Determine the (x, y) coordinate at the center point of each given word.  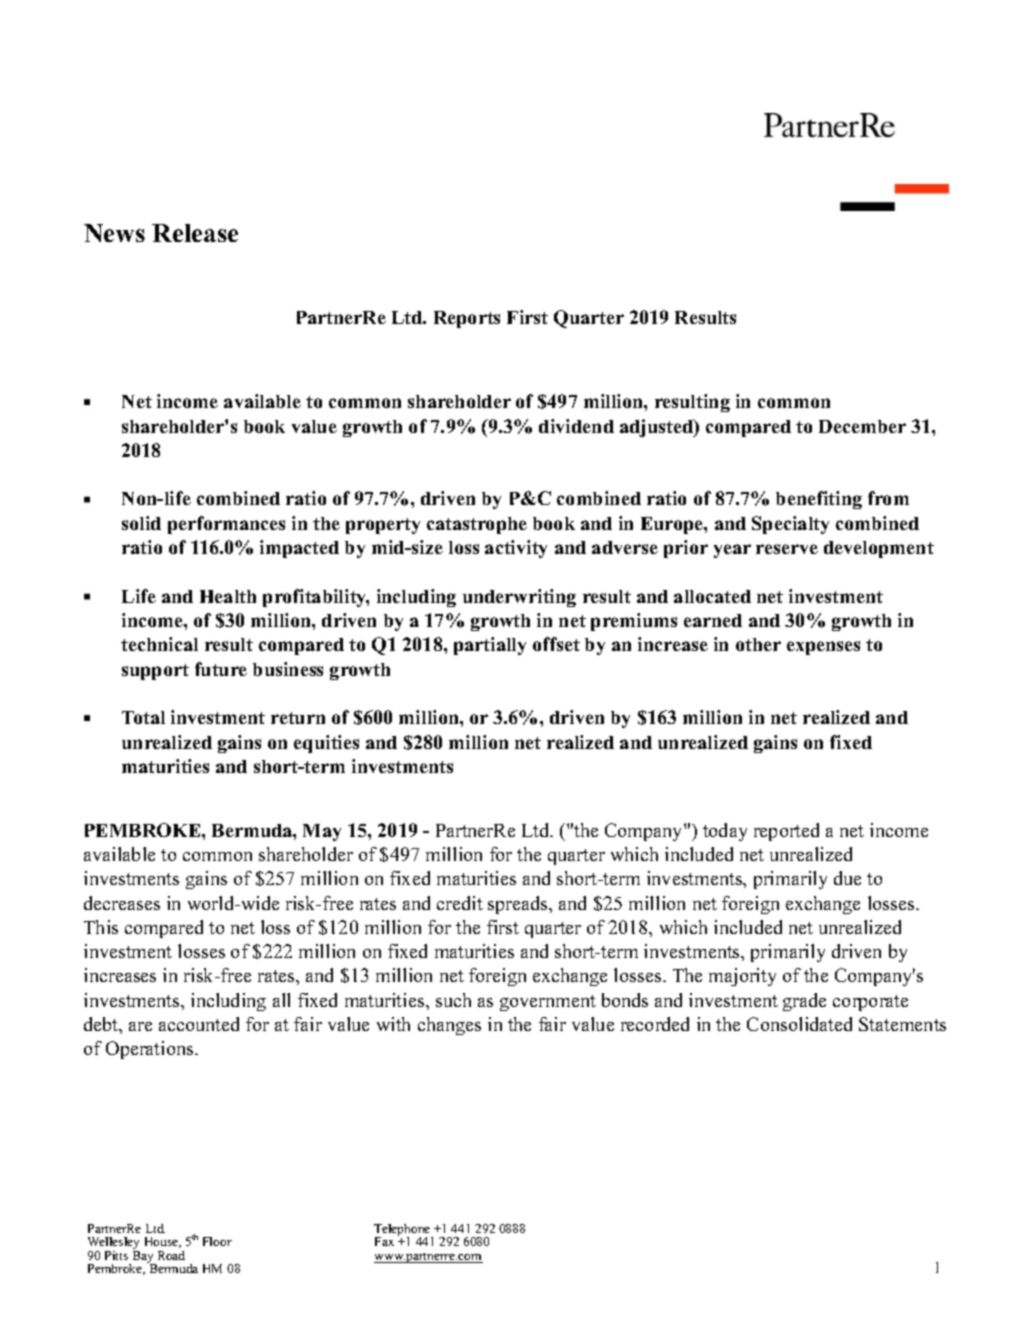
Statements (902, 1024)
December (862, 426)
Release (195, 233)
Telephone (403, 1231)
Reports (467, 319)
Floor (217, 1241)
